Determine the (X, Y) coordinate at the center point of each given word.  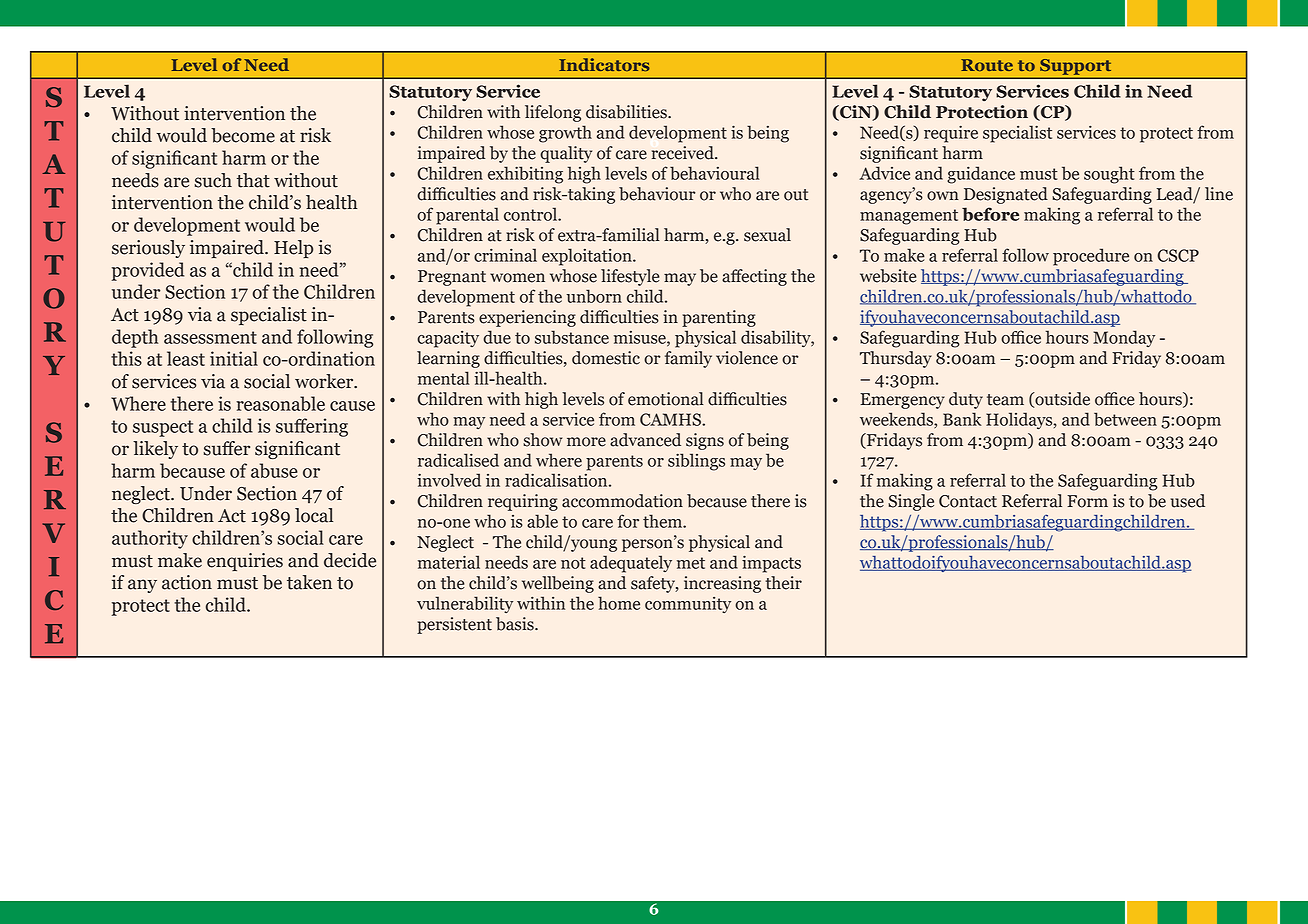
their (784, 583)
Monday (1124, 338)
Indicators (604, 64)
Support (1075, 67)
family (688, 359)
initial (234, 358)
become (243, 135)
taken (309, 582)
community (688, 605)
